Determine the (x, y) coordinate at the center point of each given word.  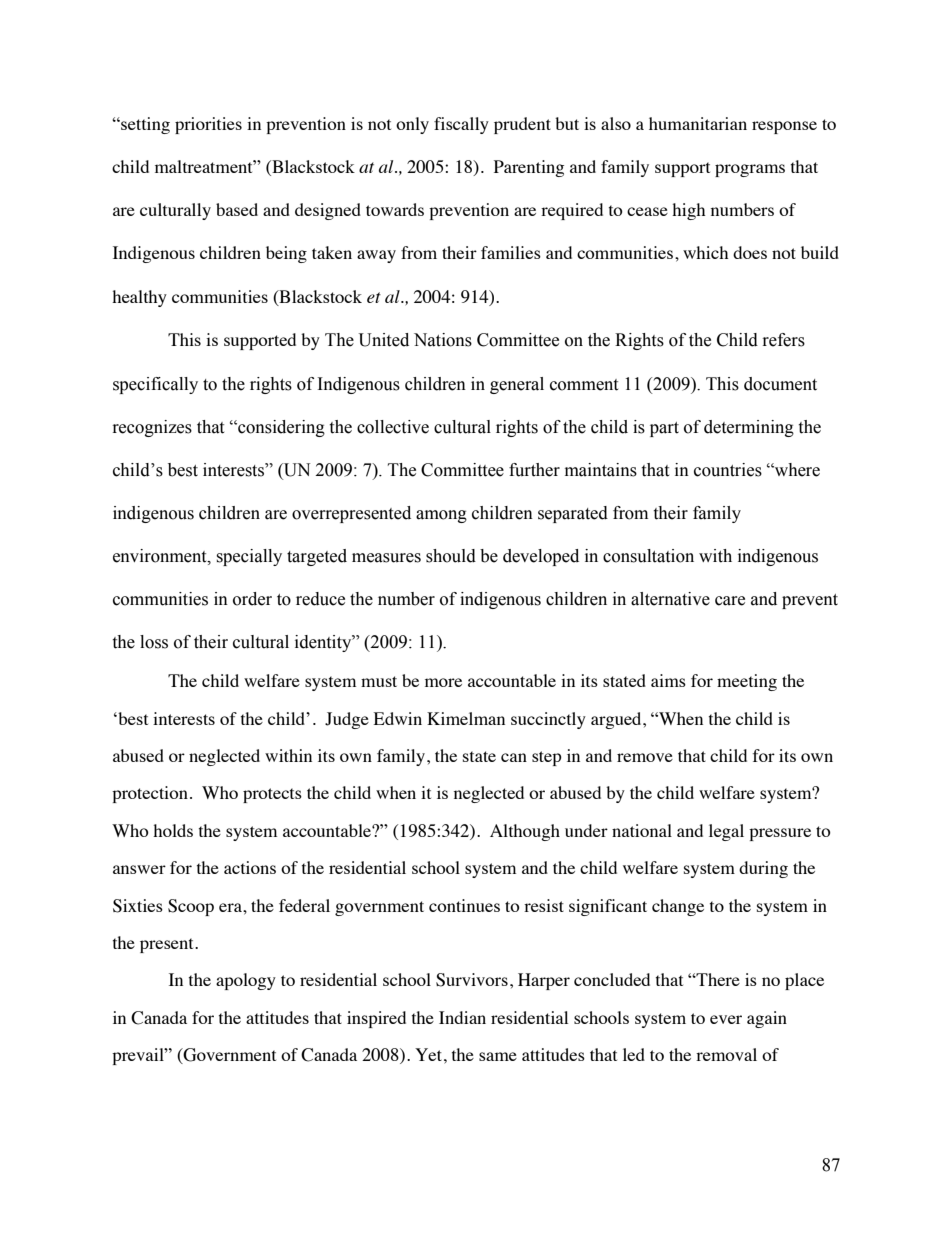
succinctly (548, 720)
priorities (208, 125)
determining (749, 428)
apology (246, 981)
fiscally (461, 125)
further (534, 470)
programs (750, 170)
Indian (462, 1017)
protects (272, 795)
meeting (747, 682)
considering (280, 428)
